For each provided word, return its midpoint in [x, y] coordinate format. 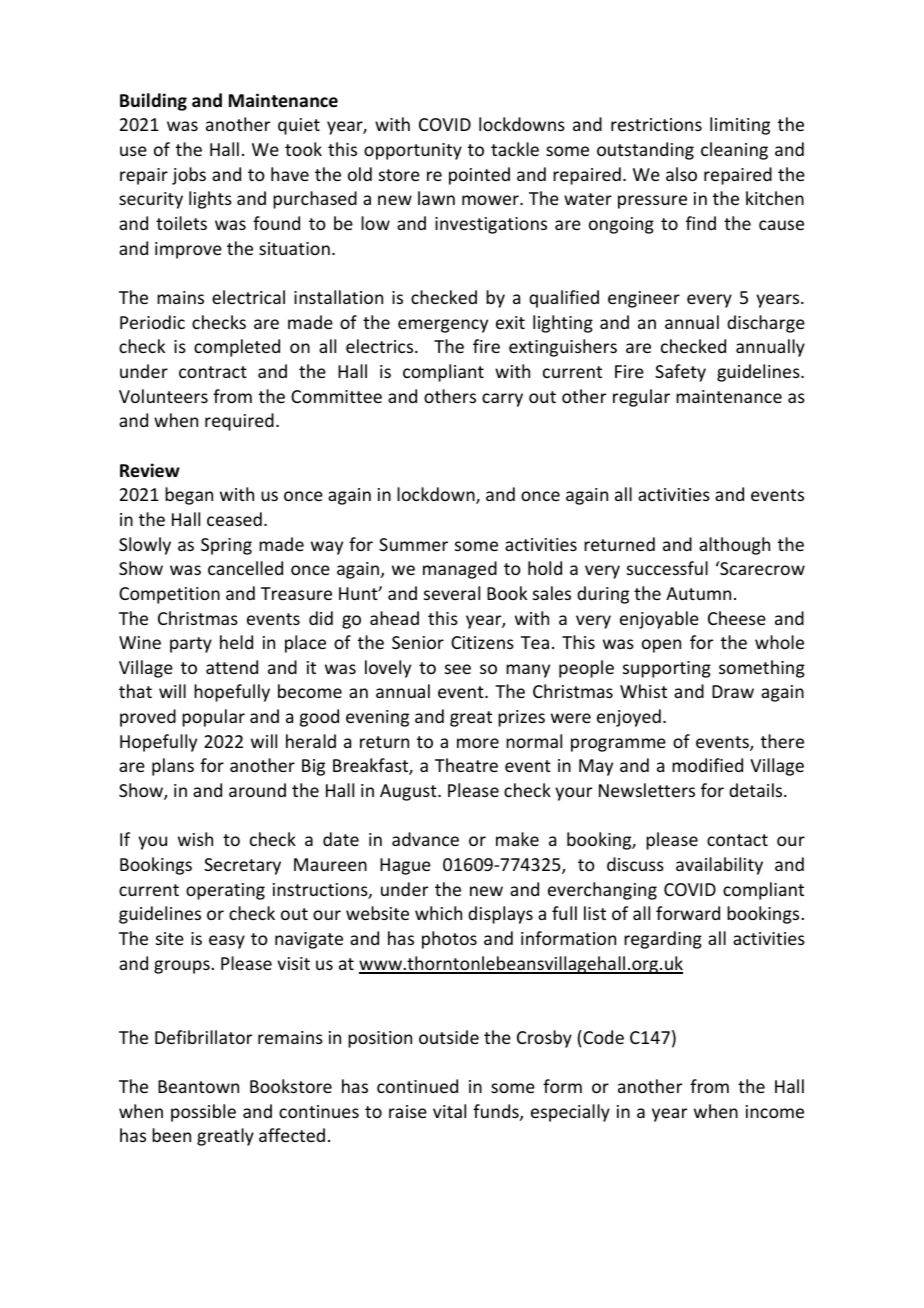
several [452, 593]
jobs [189, 176]
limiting [740, 126]
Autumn [698, 593]
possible [203, 1113]
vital [449, 1111]
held [236, 642]
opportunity [413, 151]
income [775, 1111]
